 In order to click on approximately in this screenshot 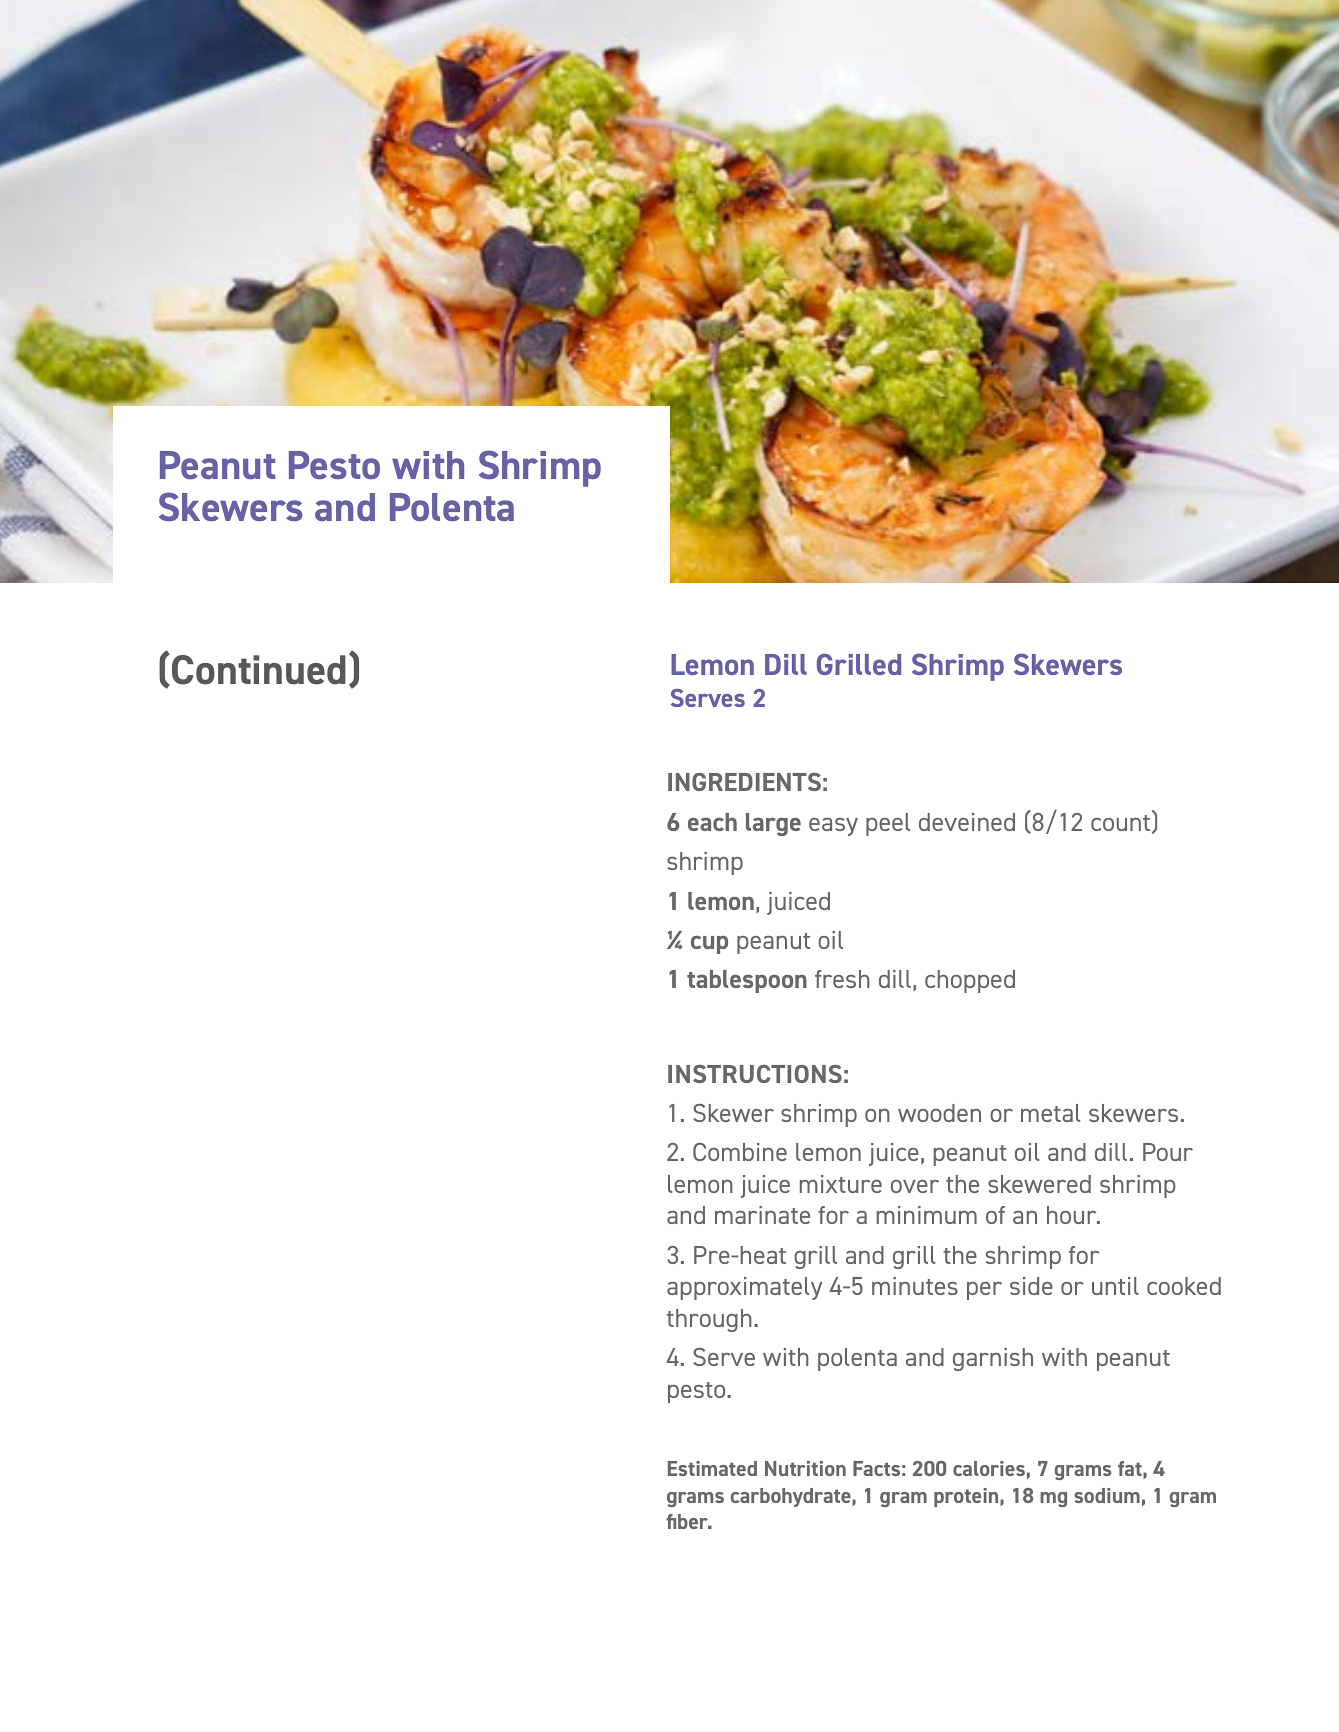, I will do `click(744, 1288)`.
